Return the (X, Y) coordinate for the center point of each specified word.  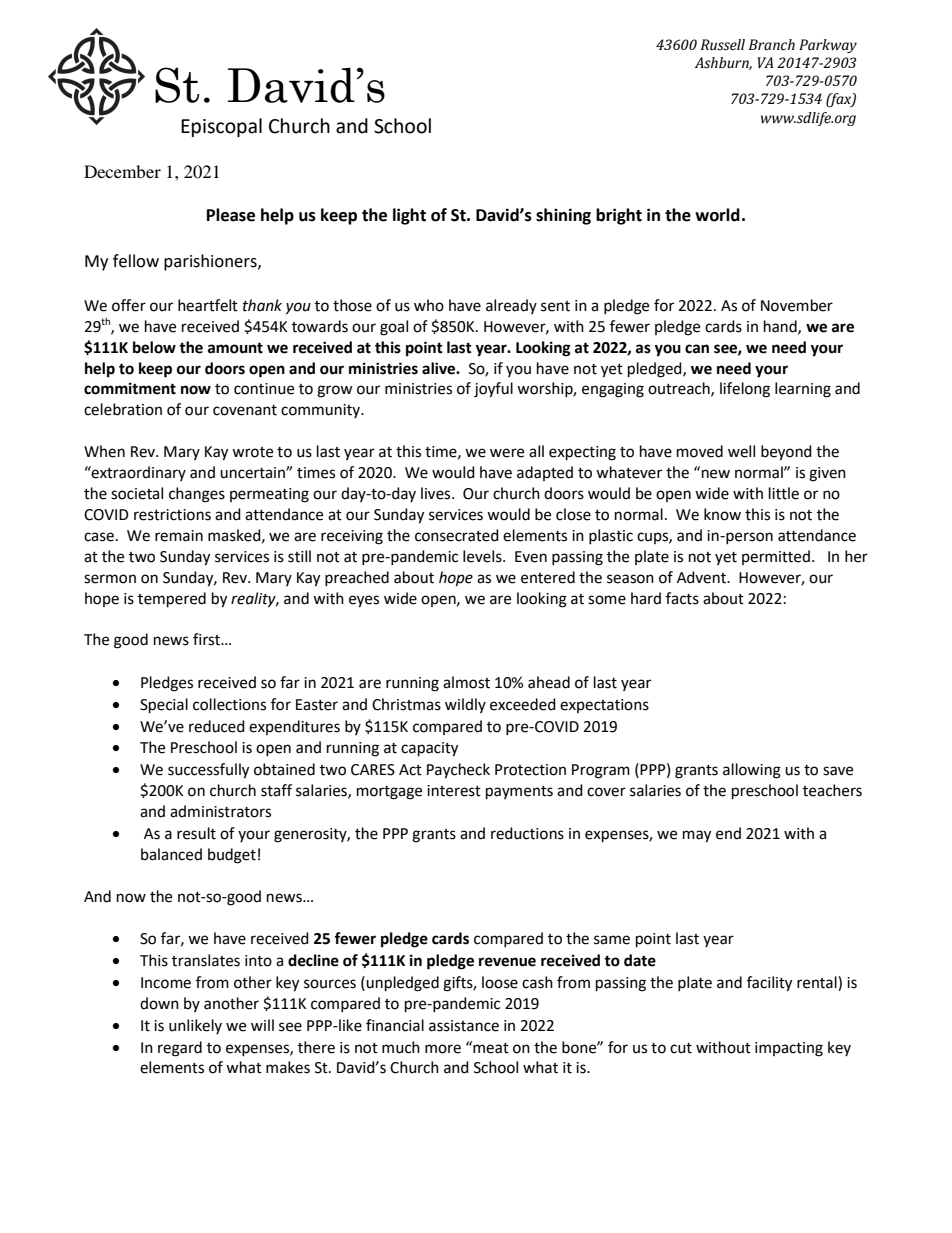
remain (179, 536)
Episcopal (221, 127)
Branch (772, 45)
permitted (776, 557)
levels (483, 556)
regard (180, 1049)
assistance (464, 1026)
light (409, 216)
